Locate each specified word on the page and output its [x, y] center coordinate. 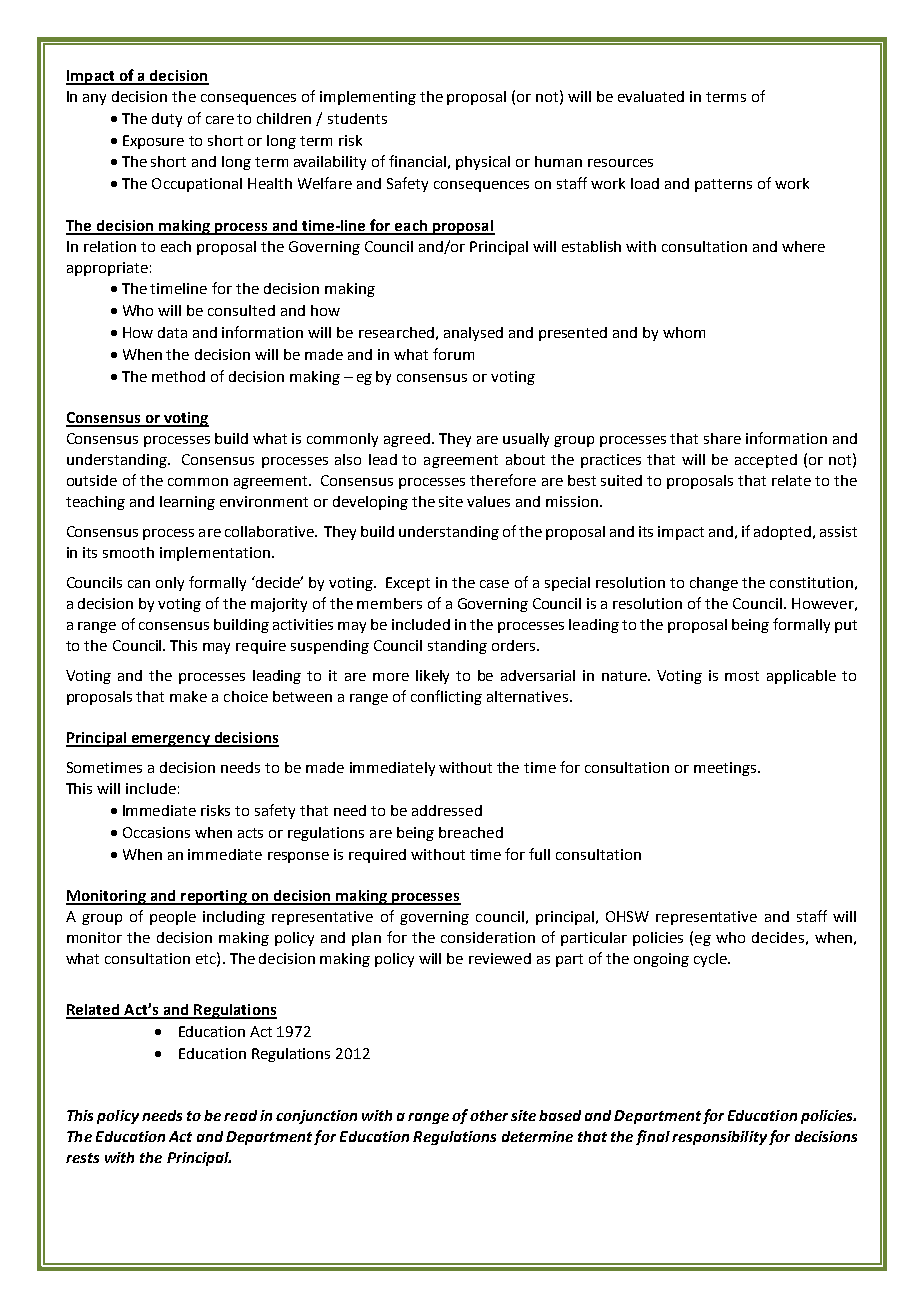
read [240, 1115]
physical [483, 163]
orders [515, 645]
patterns [723, 185]
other [489, 1115]
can [139, 584]
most [742, 676]
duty [167, 120]
